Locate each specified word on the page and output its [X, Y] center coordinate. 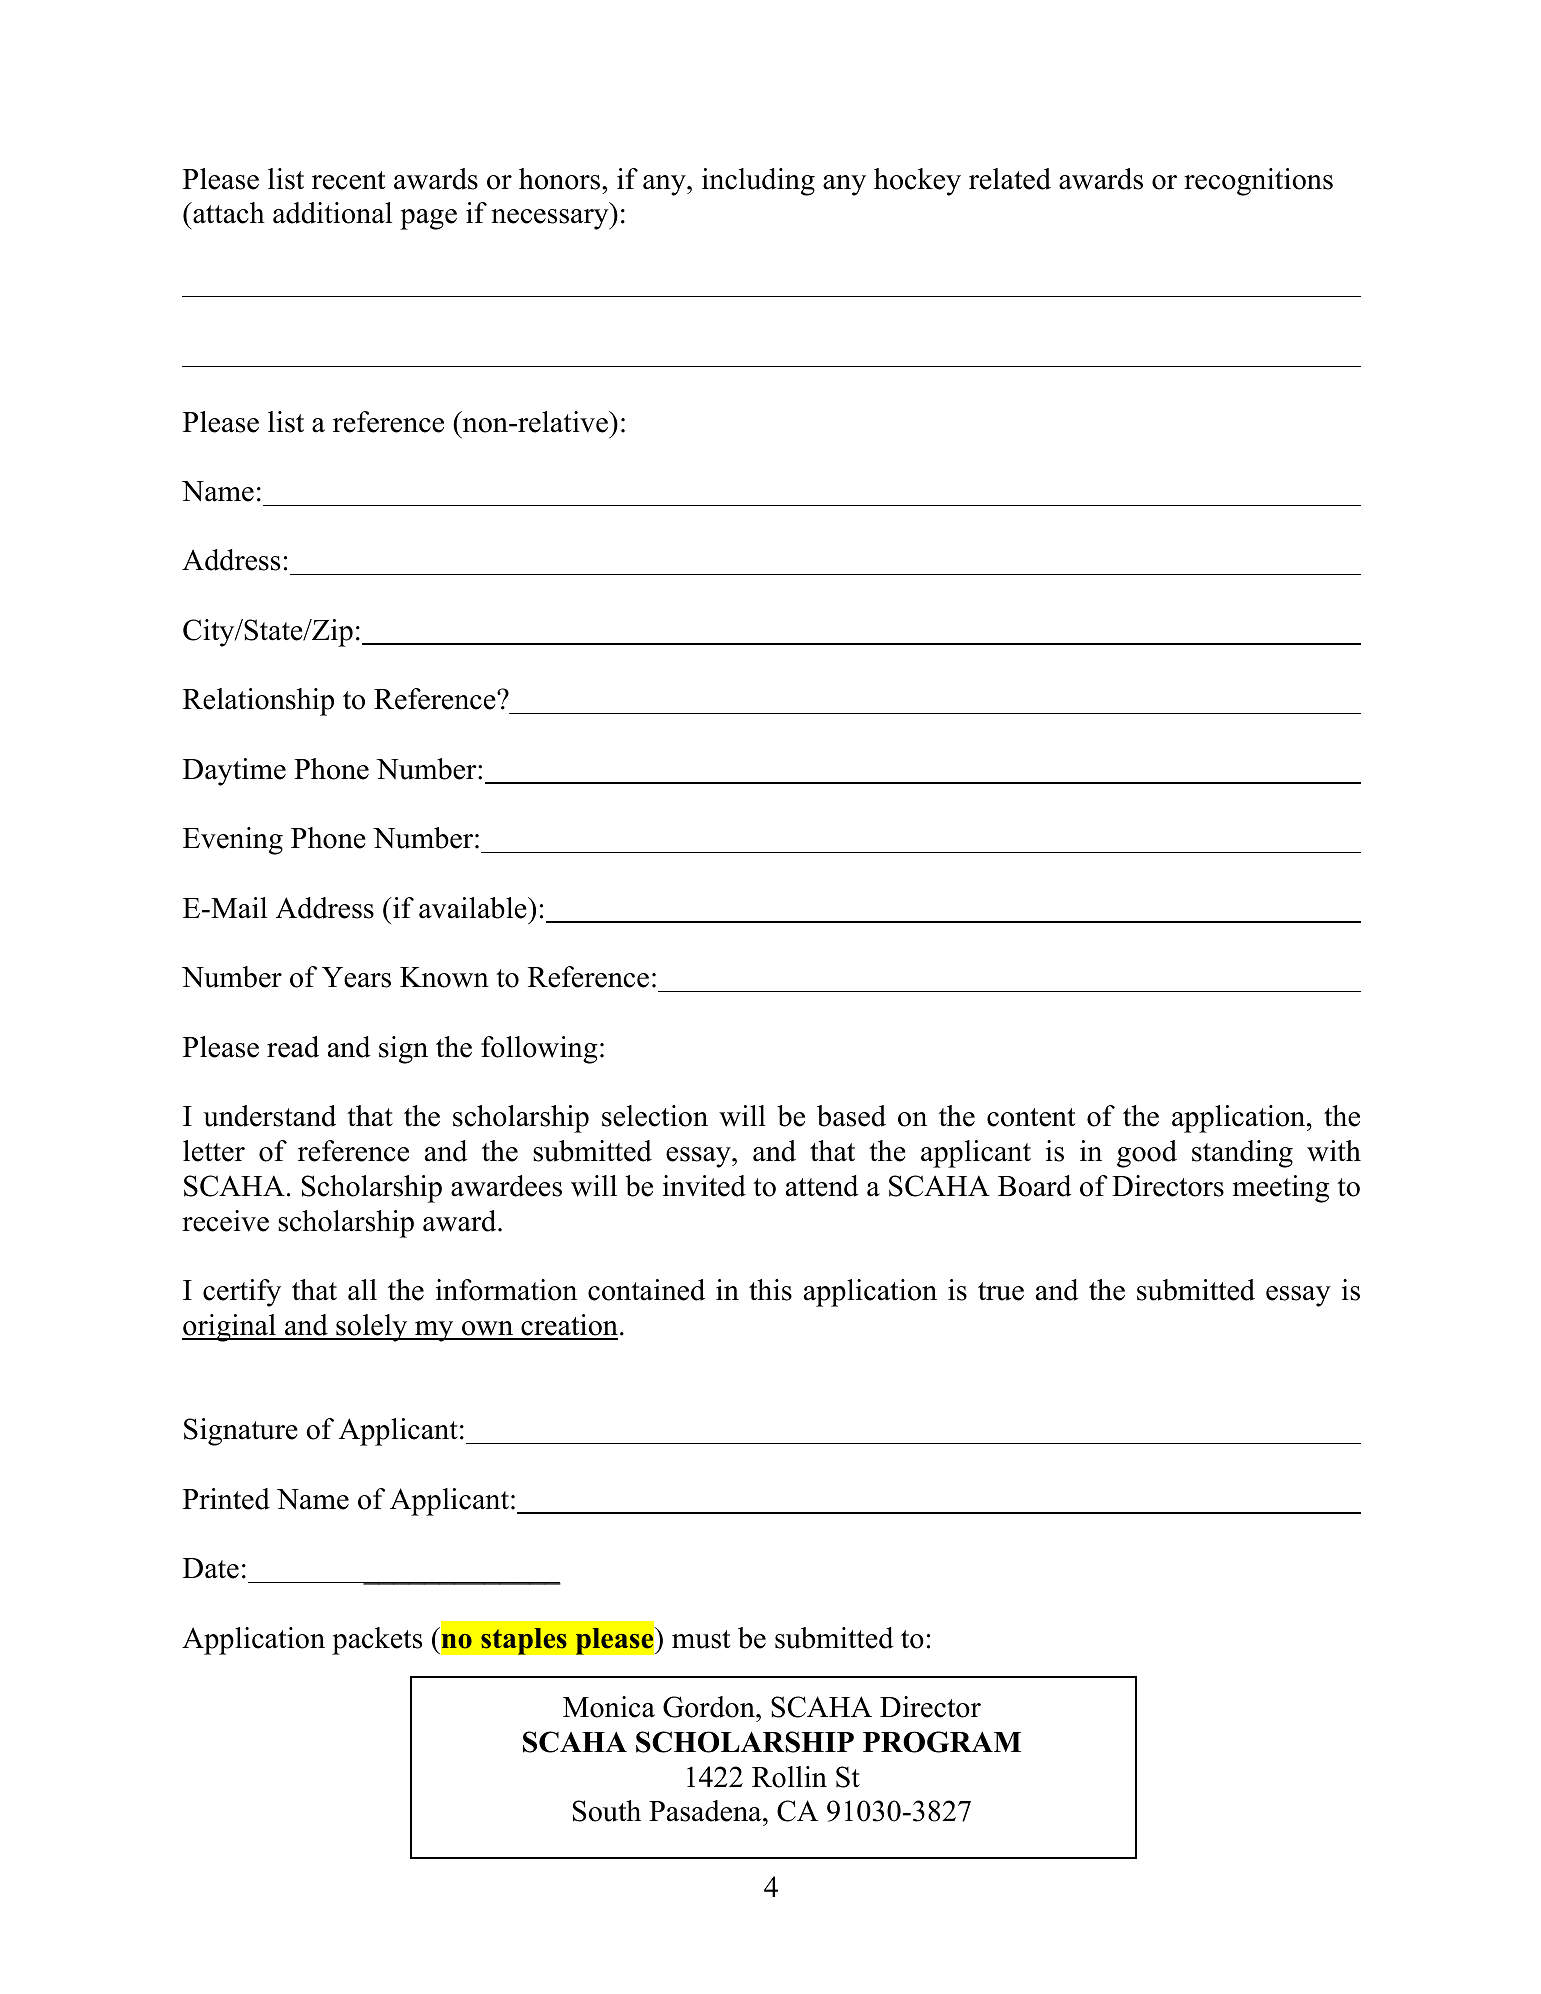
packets [377, 1641]
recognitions [1258, 182]
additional [332, 213]
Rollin [789, 1777]
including [758, 182]
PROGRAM [942, 1742]
